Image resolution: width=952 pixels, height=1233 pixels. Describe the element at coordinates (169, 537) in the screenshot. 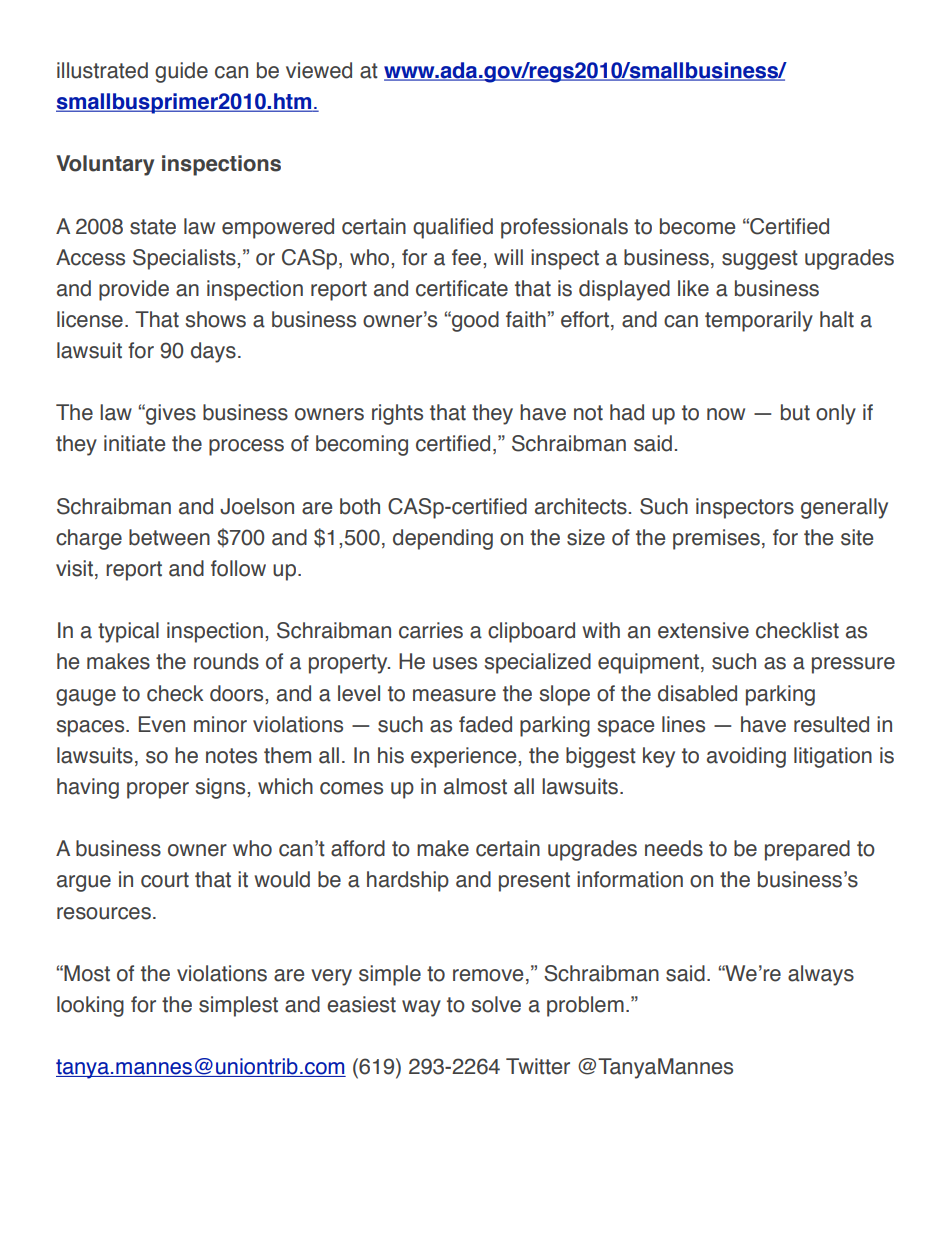

I see `between` at that location.
